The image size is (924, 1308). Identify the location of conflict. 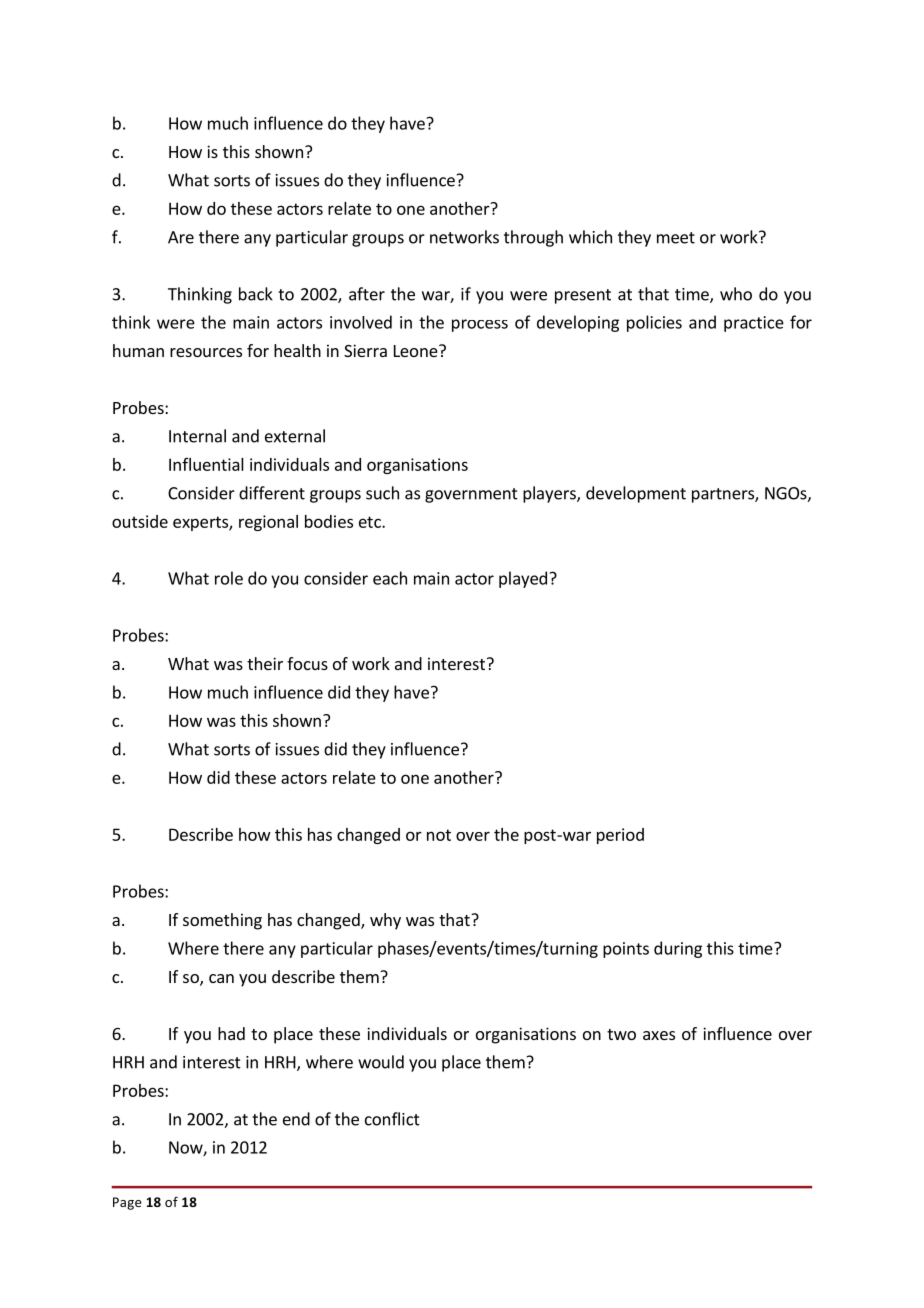
(392, 1119).
